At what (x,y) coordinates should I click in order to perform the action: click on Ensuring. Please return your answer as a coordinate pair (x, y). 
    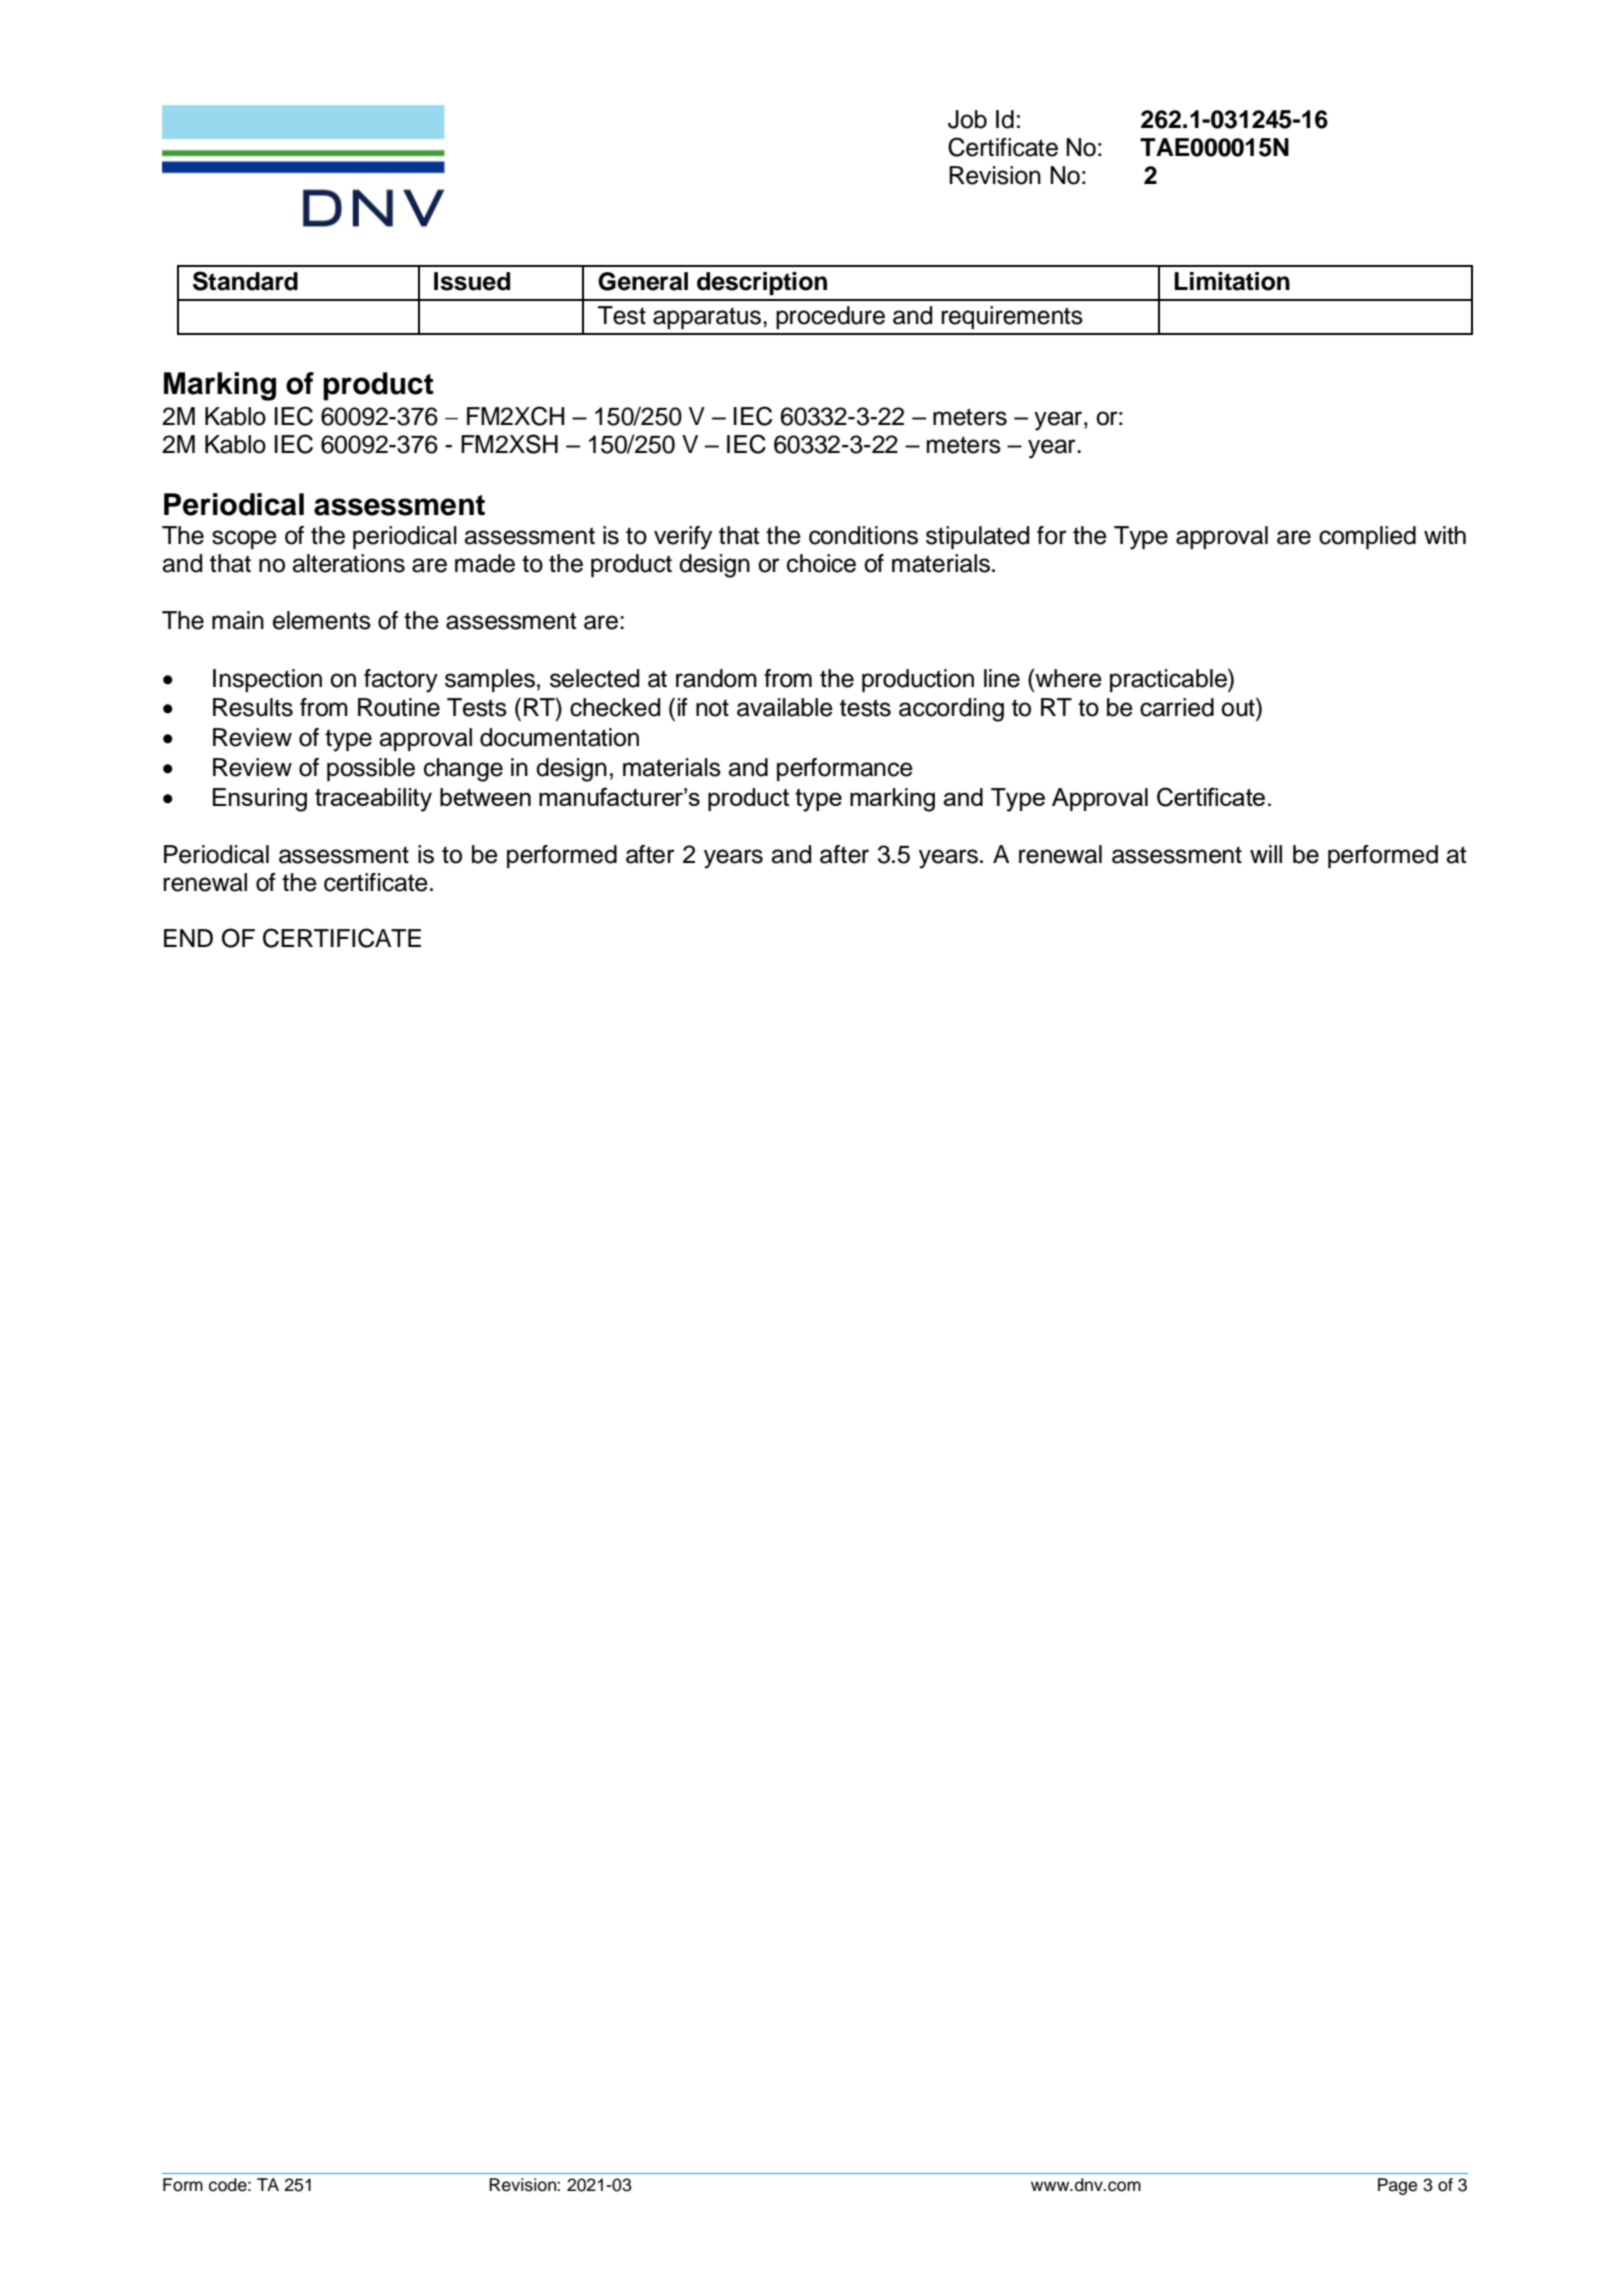
    Looking at the image, I should click on (260, 800).
